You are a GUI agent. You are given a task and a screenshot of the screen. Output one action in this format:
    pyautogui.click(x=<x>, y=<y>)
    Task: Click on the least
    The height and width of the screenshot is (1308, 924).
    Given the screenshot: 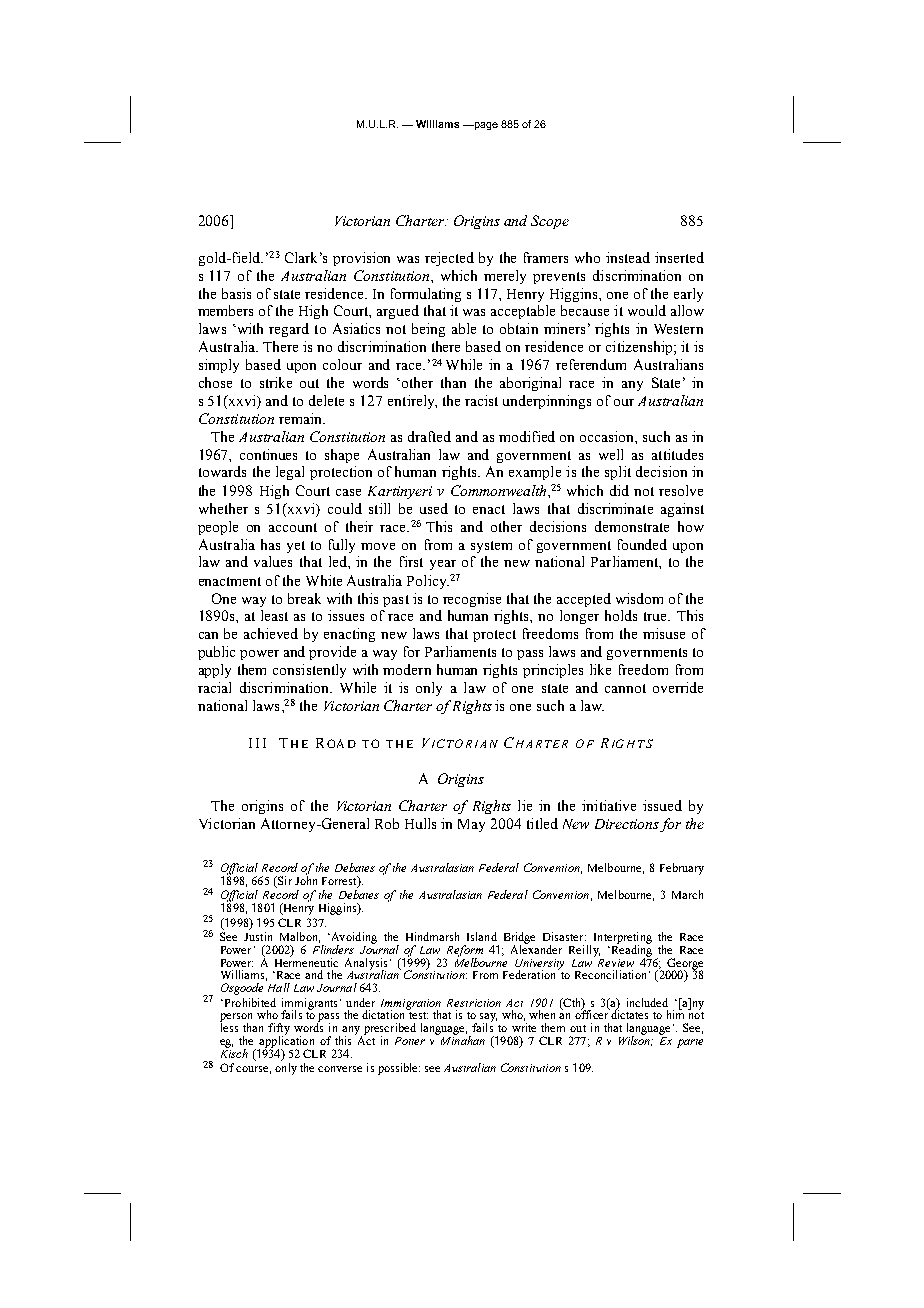 What is the action you would take?
    pyautogui.click(x=274, y=615)
